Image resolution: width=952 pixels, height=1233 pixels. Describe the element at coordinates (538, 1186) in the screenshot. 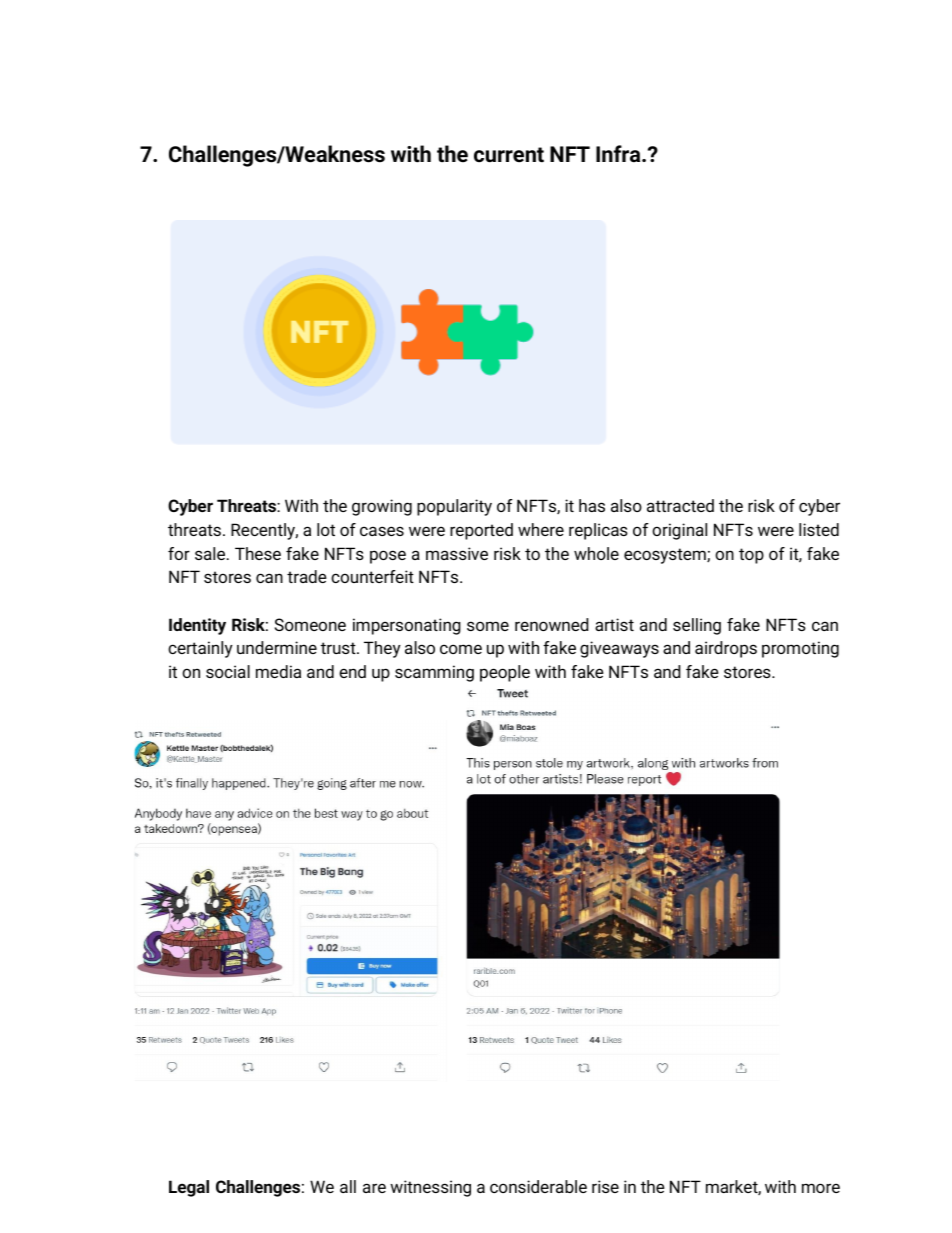

I see `considerable` at that location.
